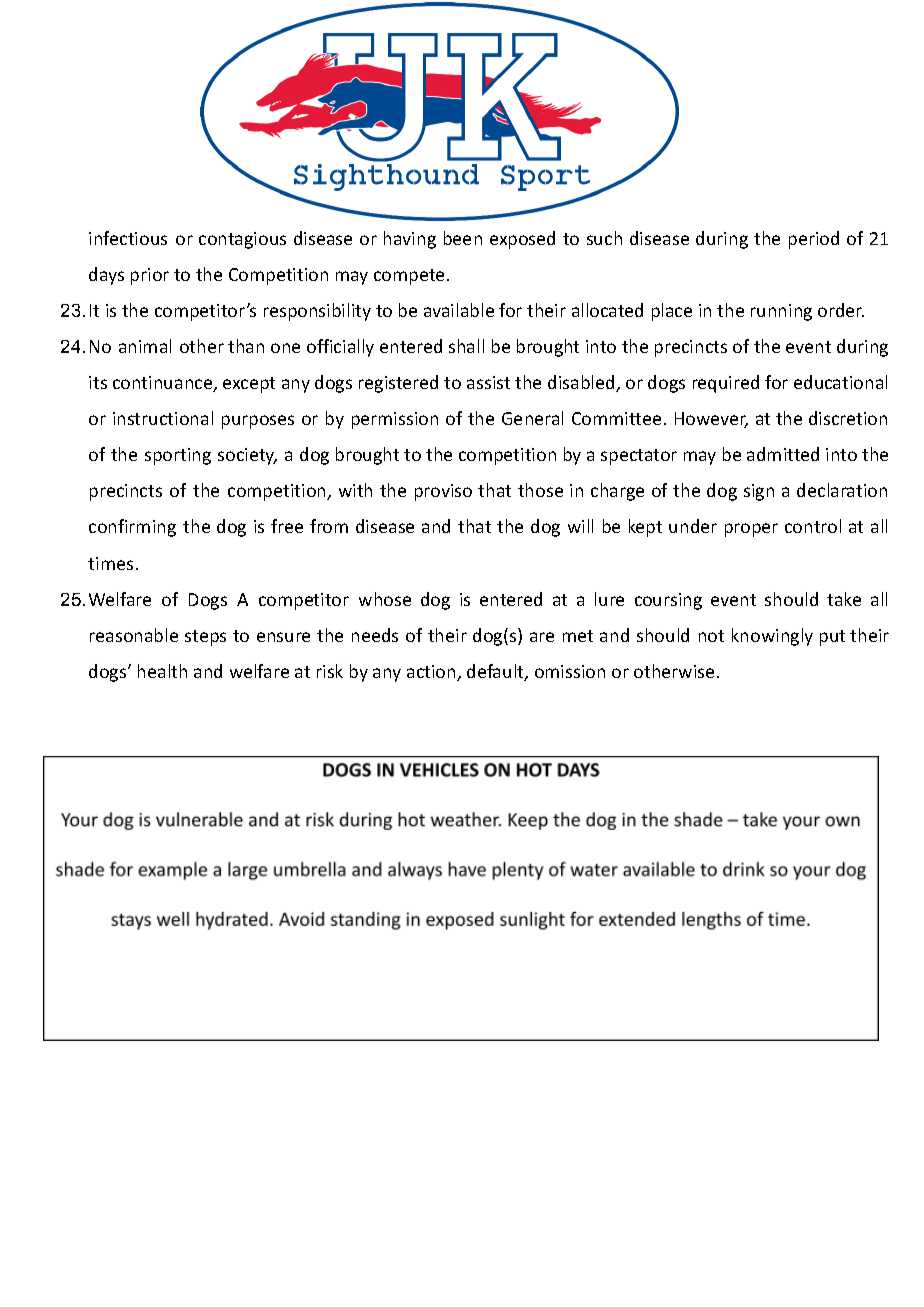 Image resolution: width=924 pixels, height=1307 pixels. What do you see at coordinates (242, 240) in the document?
I see `contagious` at bounding box center [242, 240].
